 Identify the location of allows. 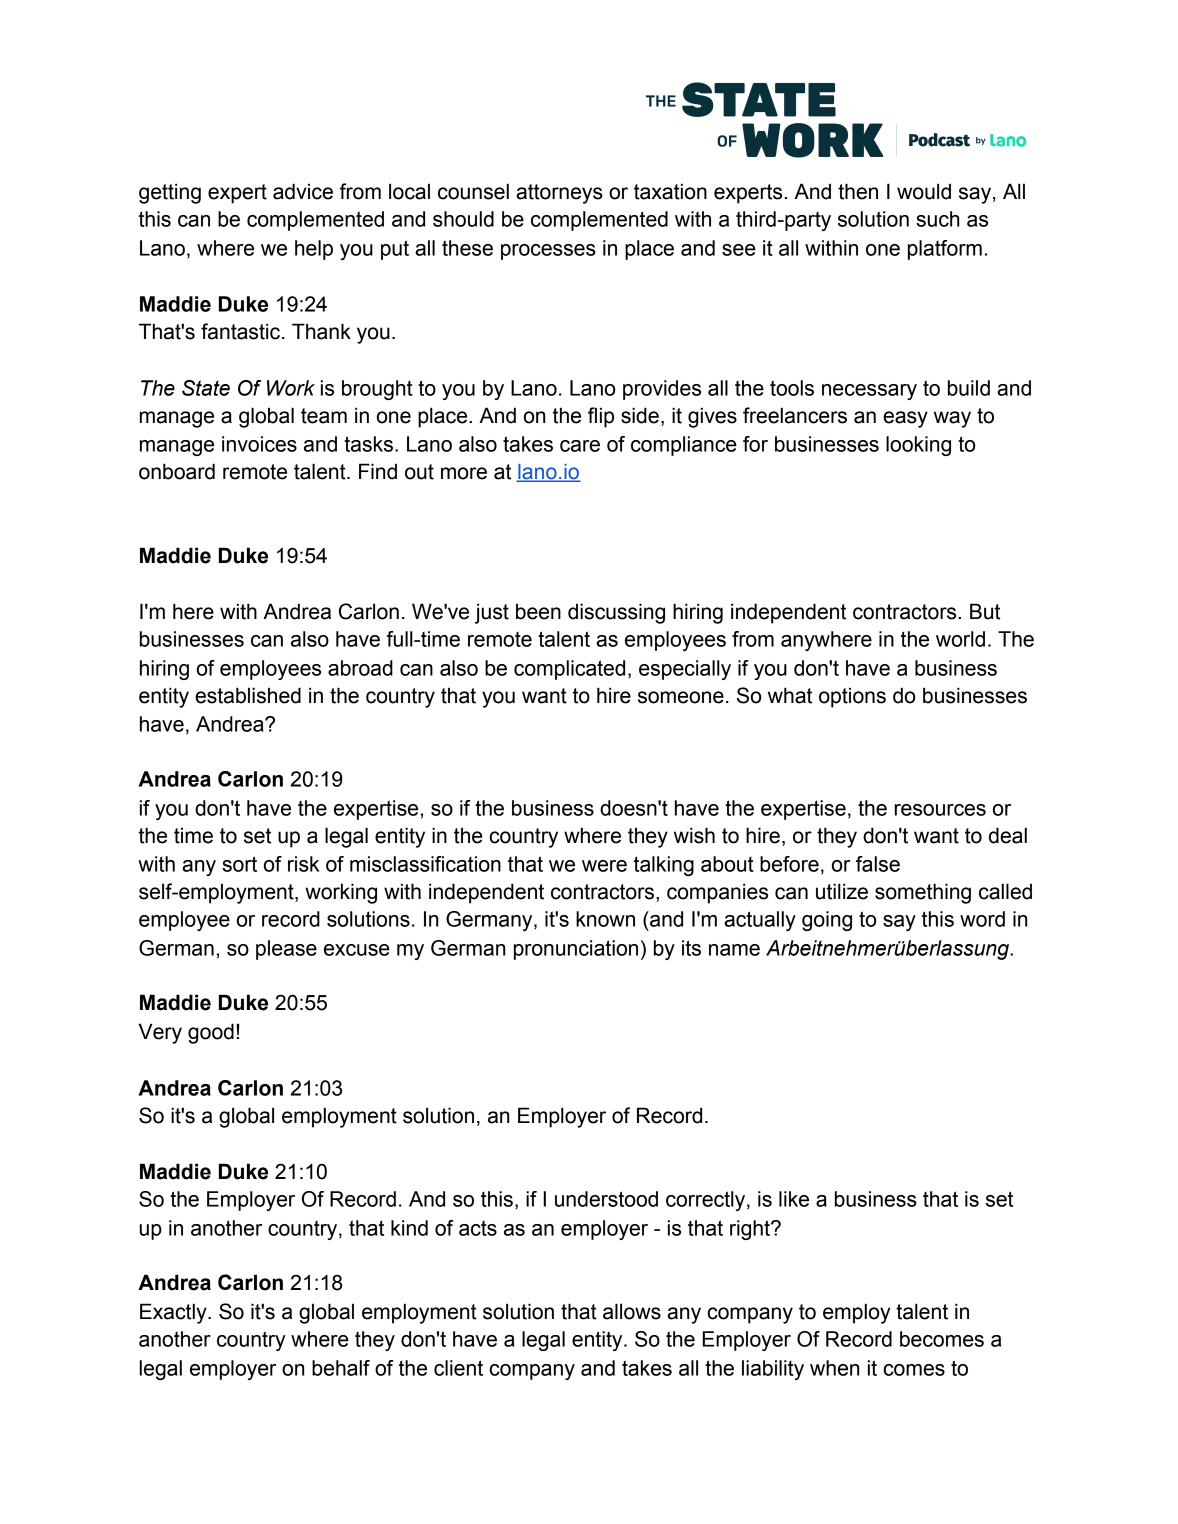
(632, 1311).
